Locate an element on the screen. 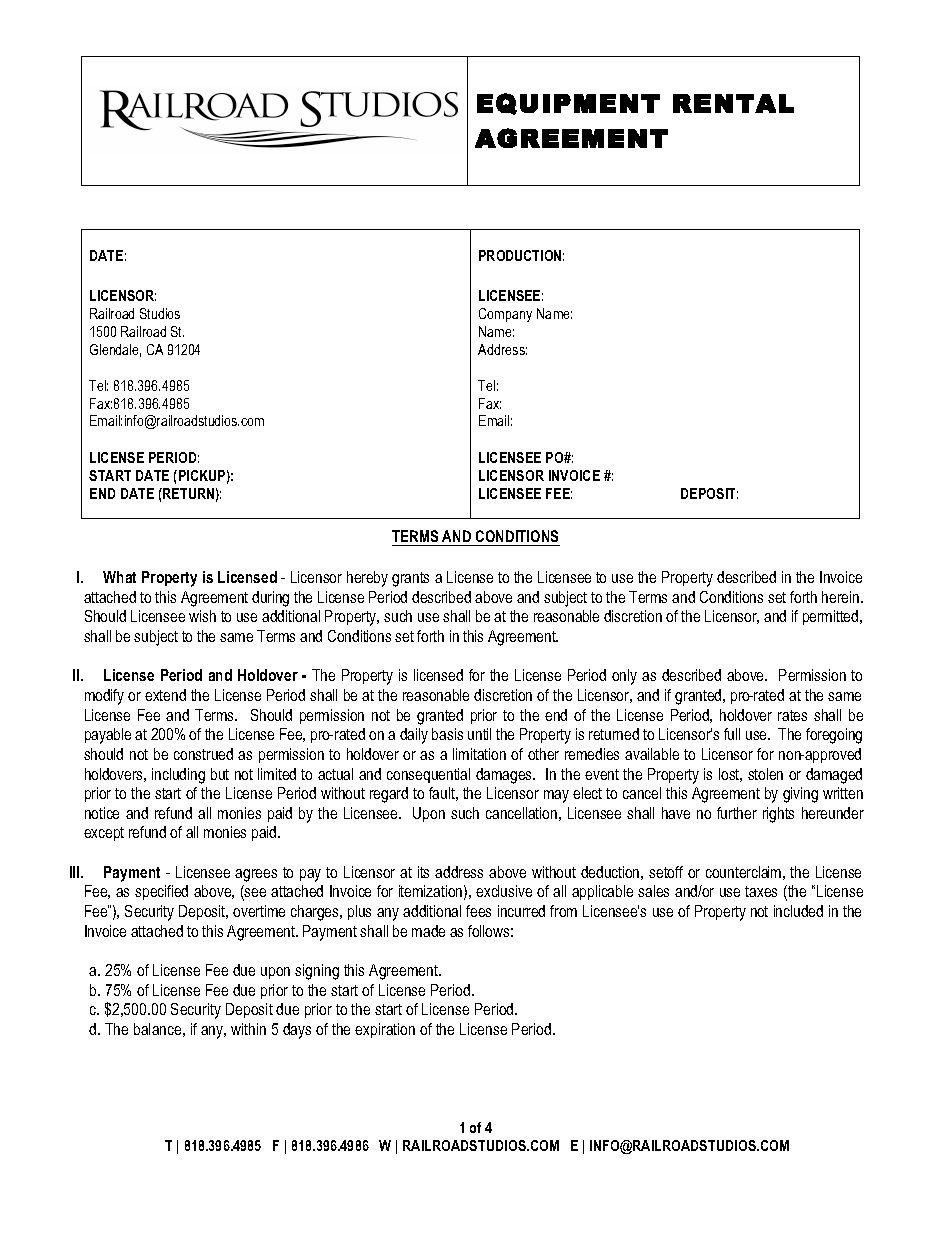 This screenshot has height=1233, width=952. Company is located at coordinates (505, 315).
